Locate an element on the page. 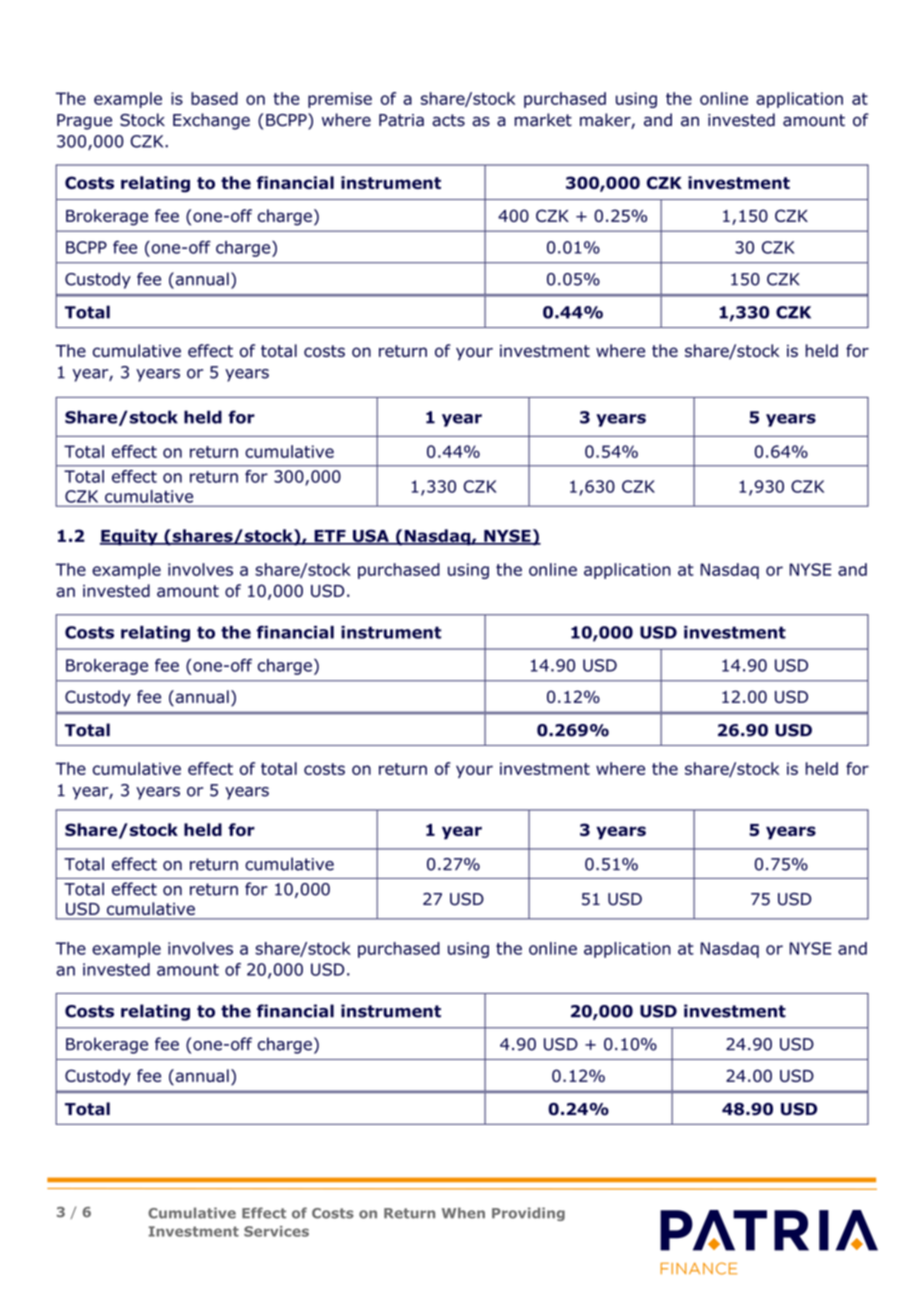  based is located at coordinates (214, 98).
